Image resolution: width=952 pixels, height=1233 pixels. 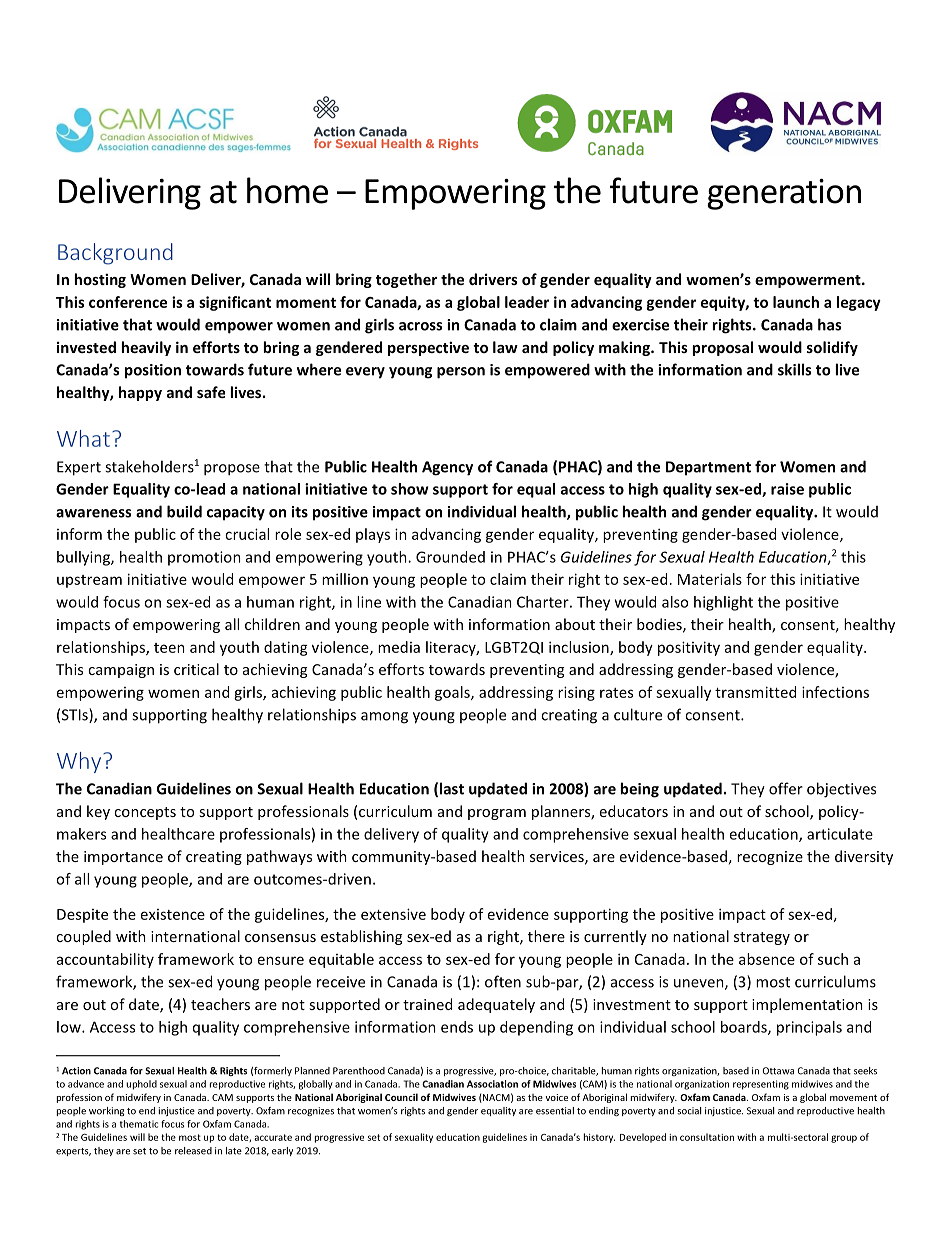 What do you see at coordinates (493, 279) in the screenshot?
I see `drivers` at bounding box center [493, 279].
